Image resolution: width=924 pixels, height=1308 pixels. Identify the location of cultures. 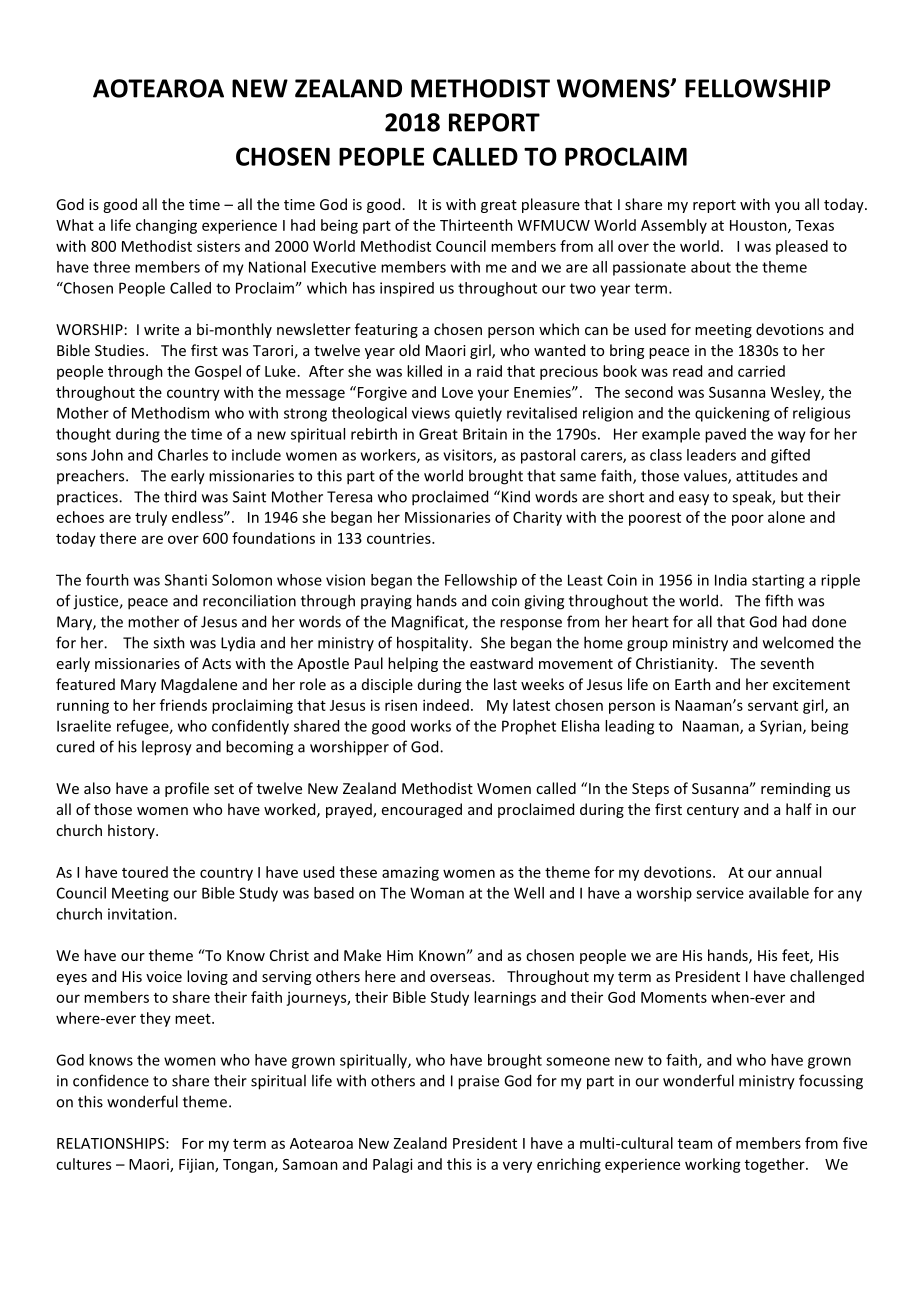
(83, 1164).
